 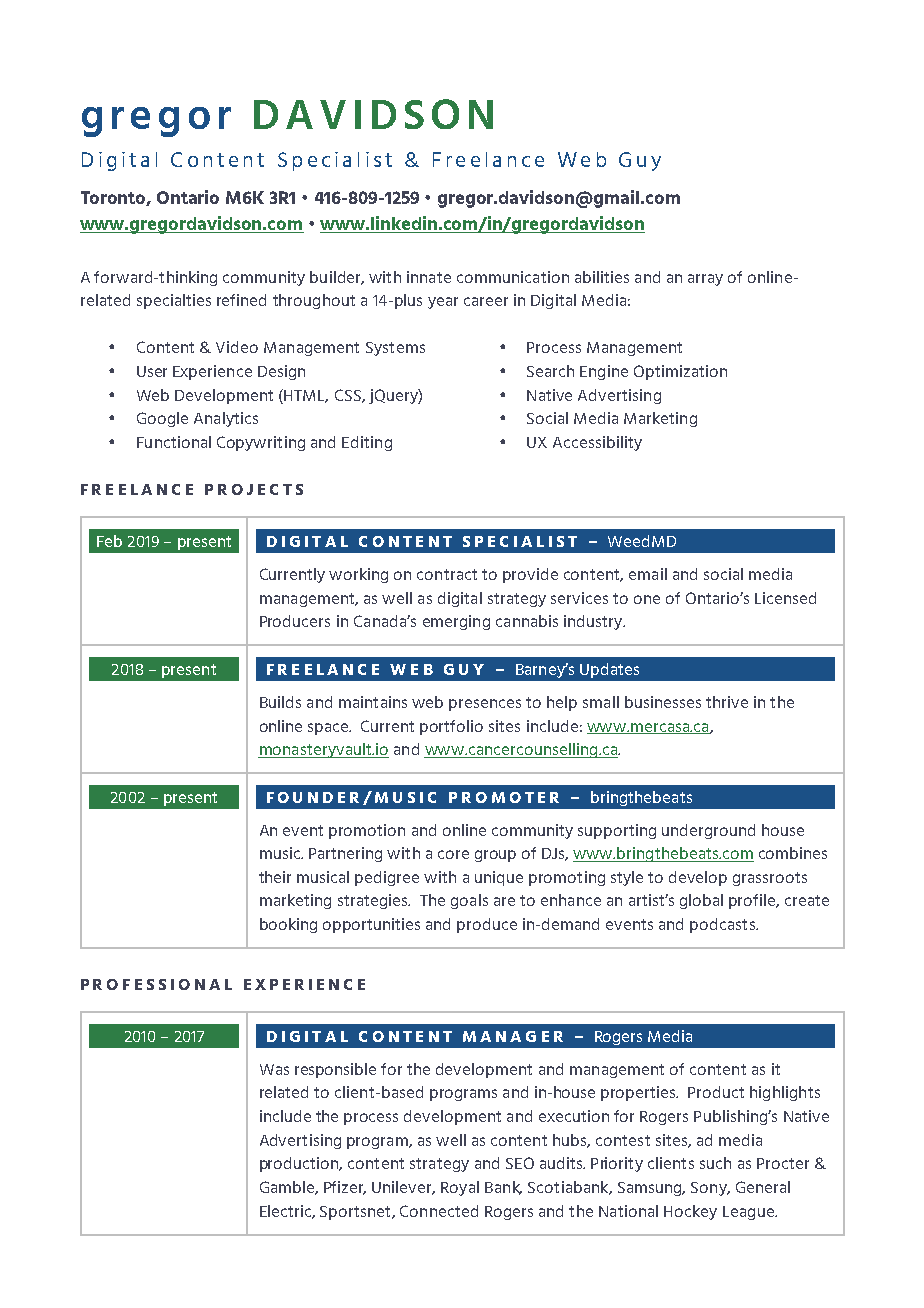 What do you see at coordinates (443, 303) in the screenshot?
I see `year` at bounding box center [443, 303].
